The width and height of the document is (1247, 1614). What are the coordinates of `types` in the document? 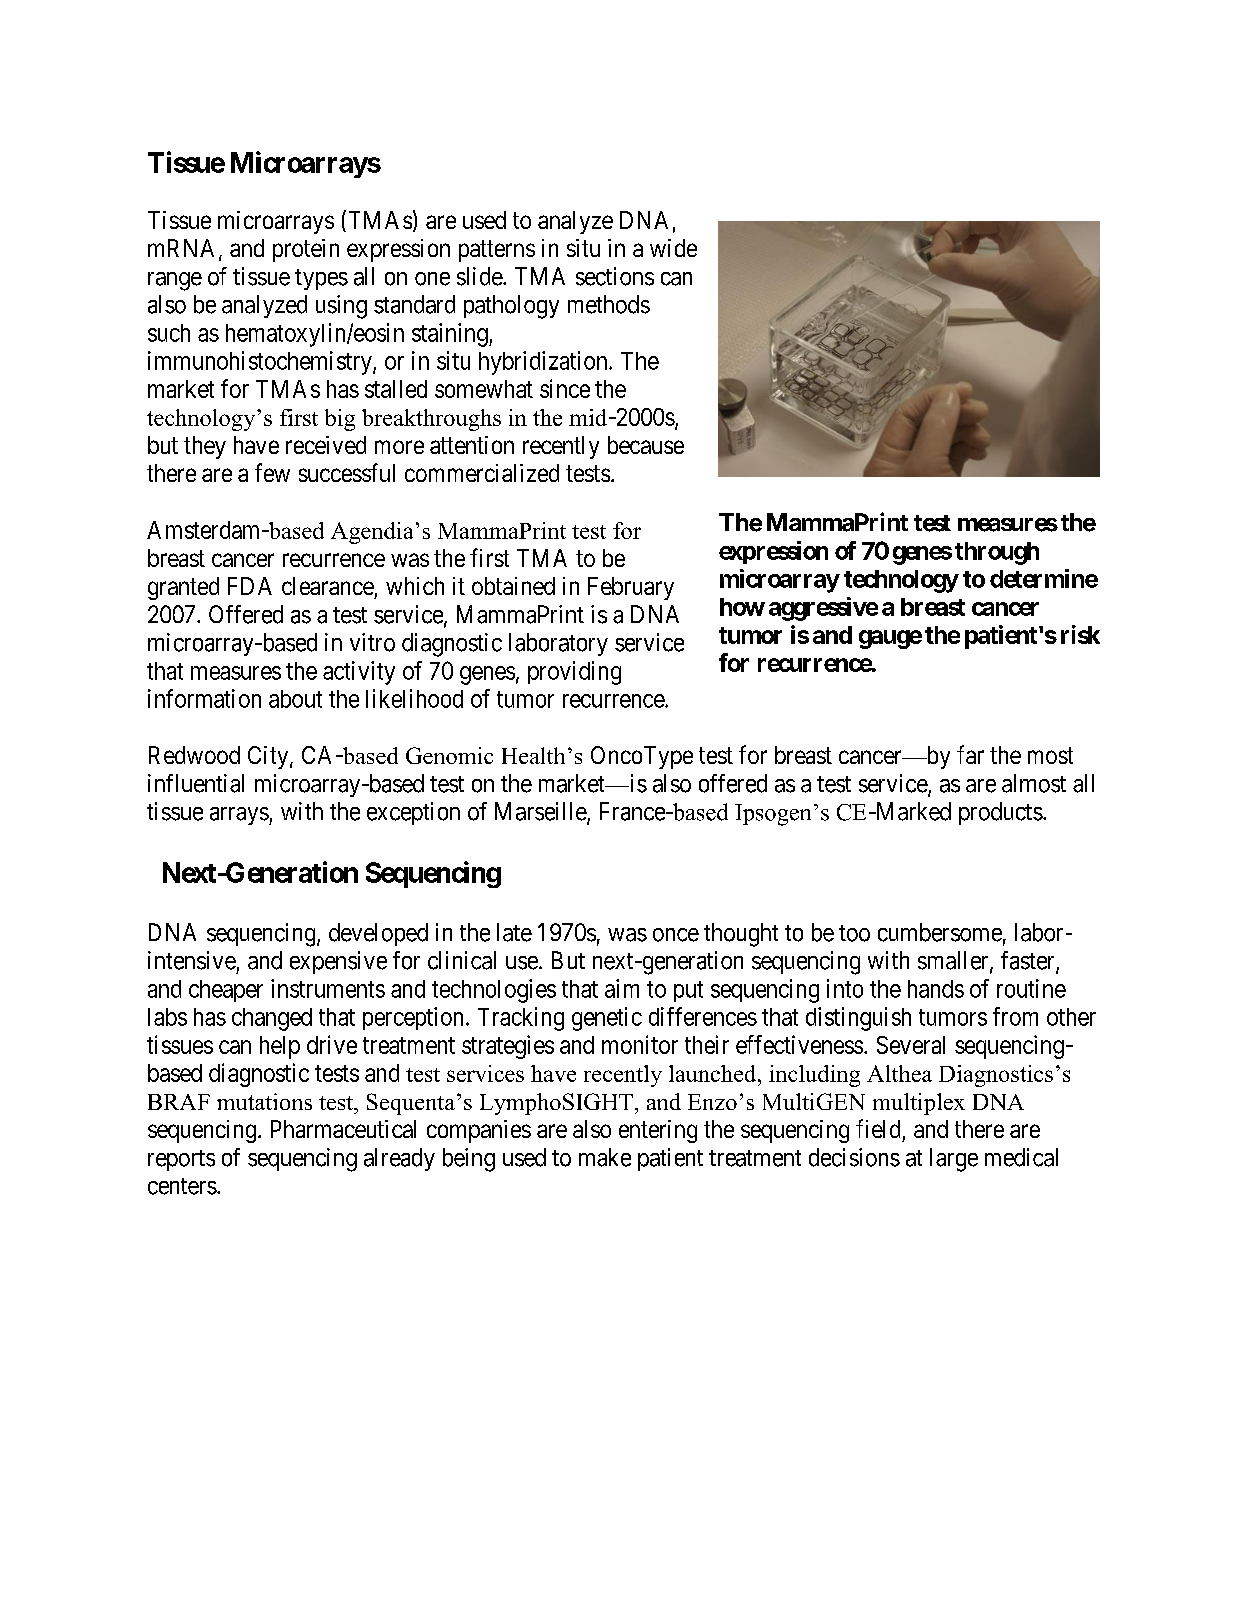 It's located at (321, 279).
